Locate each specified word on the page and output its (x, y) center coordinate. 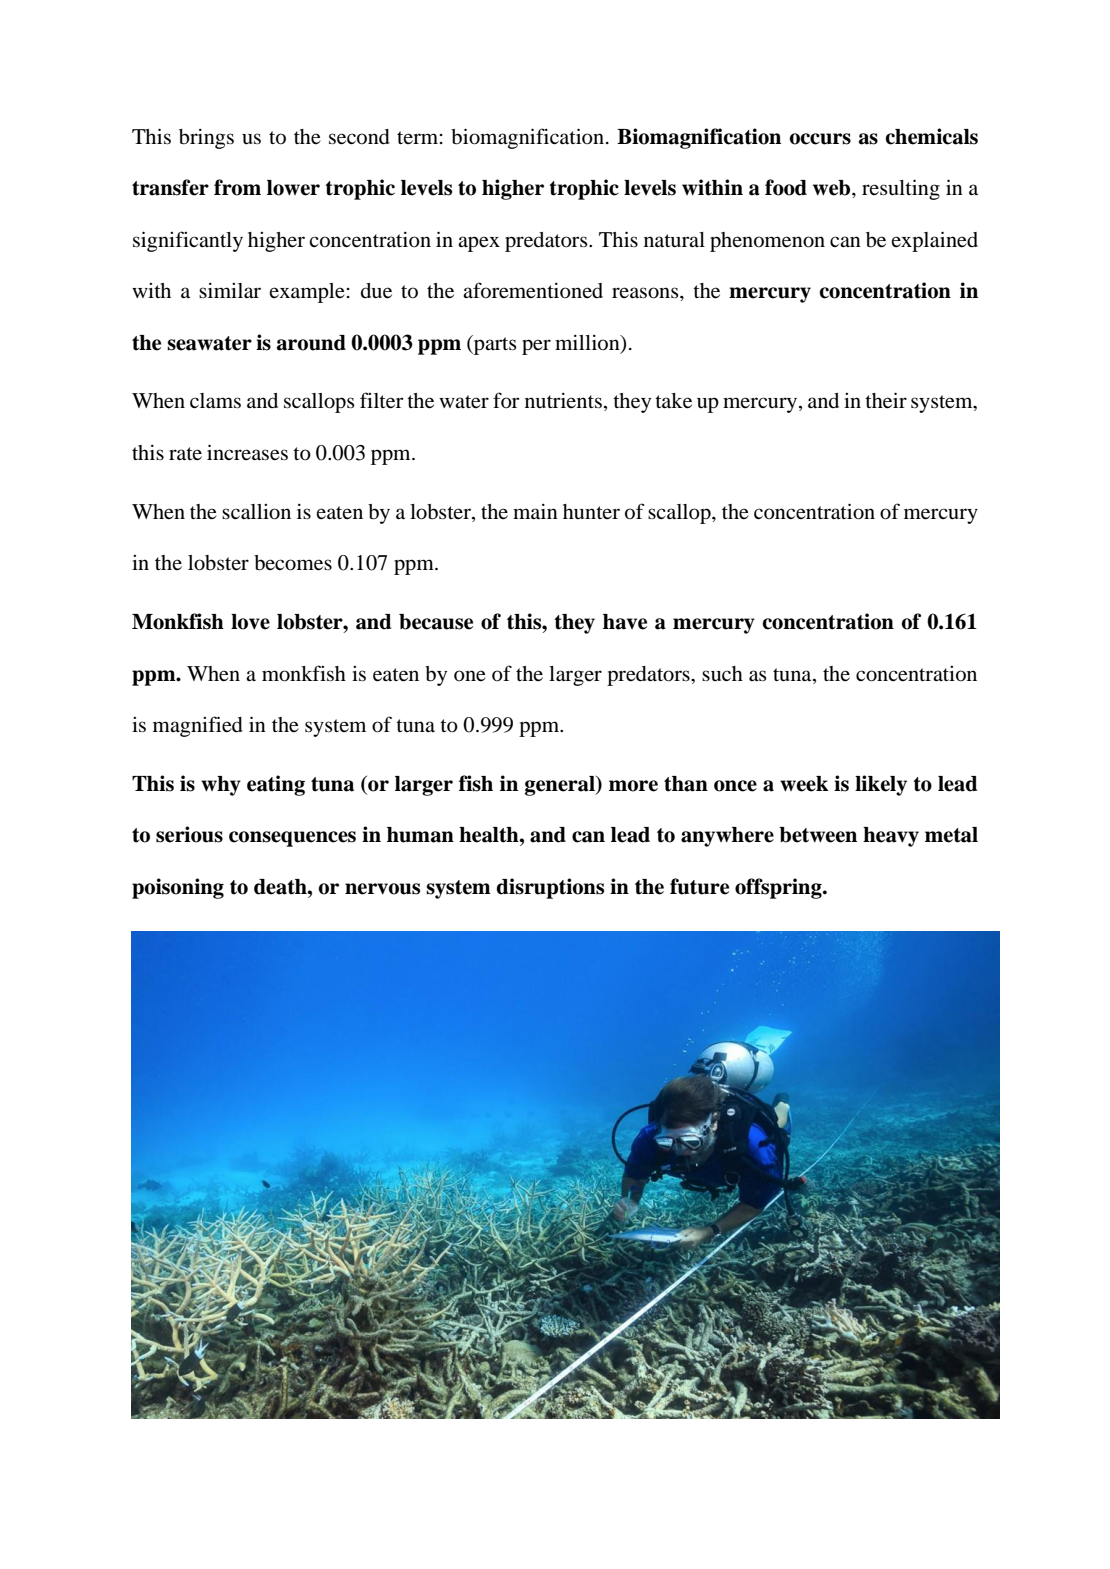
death (281, 887)
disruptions (550, 888)
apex (479, 244)
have (625, 622)
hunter (591, 511)
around (311, 343)
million (588, 343)
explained (934, 241)
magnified (198, 726)
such (722, 673)
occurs (820, 139)
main (535, 511)
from (237, 187)
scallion (256, 512)
